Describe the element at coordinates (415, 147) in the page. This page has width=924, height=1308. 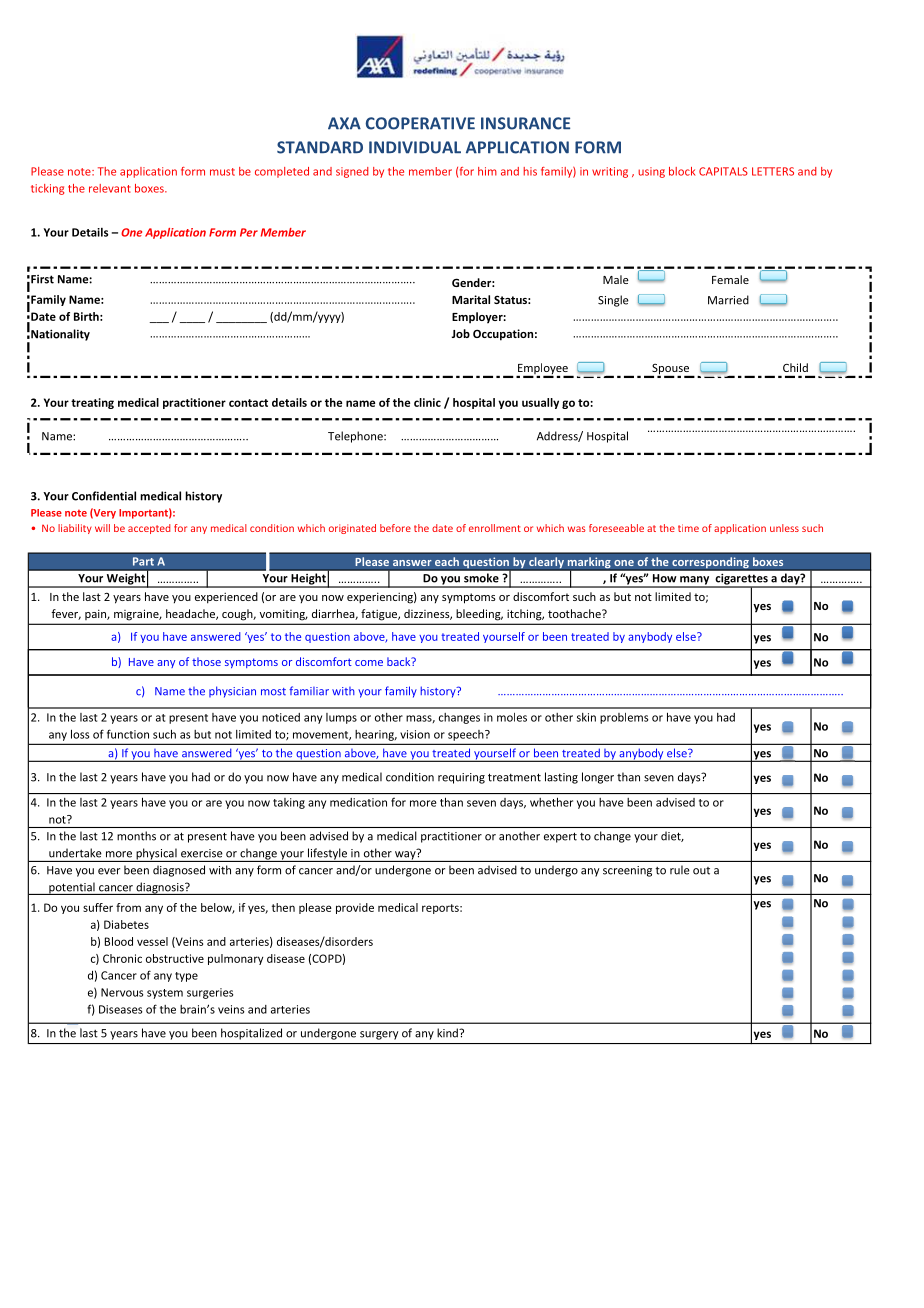
I see `INDIVIDUAL` at that location.
